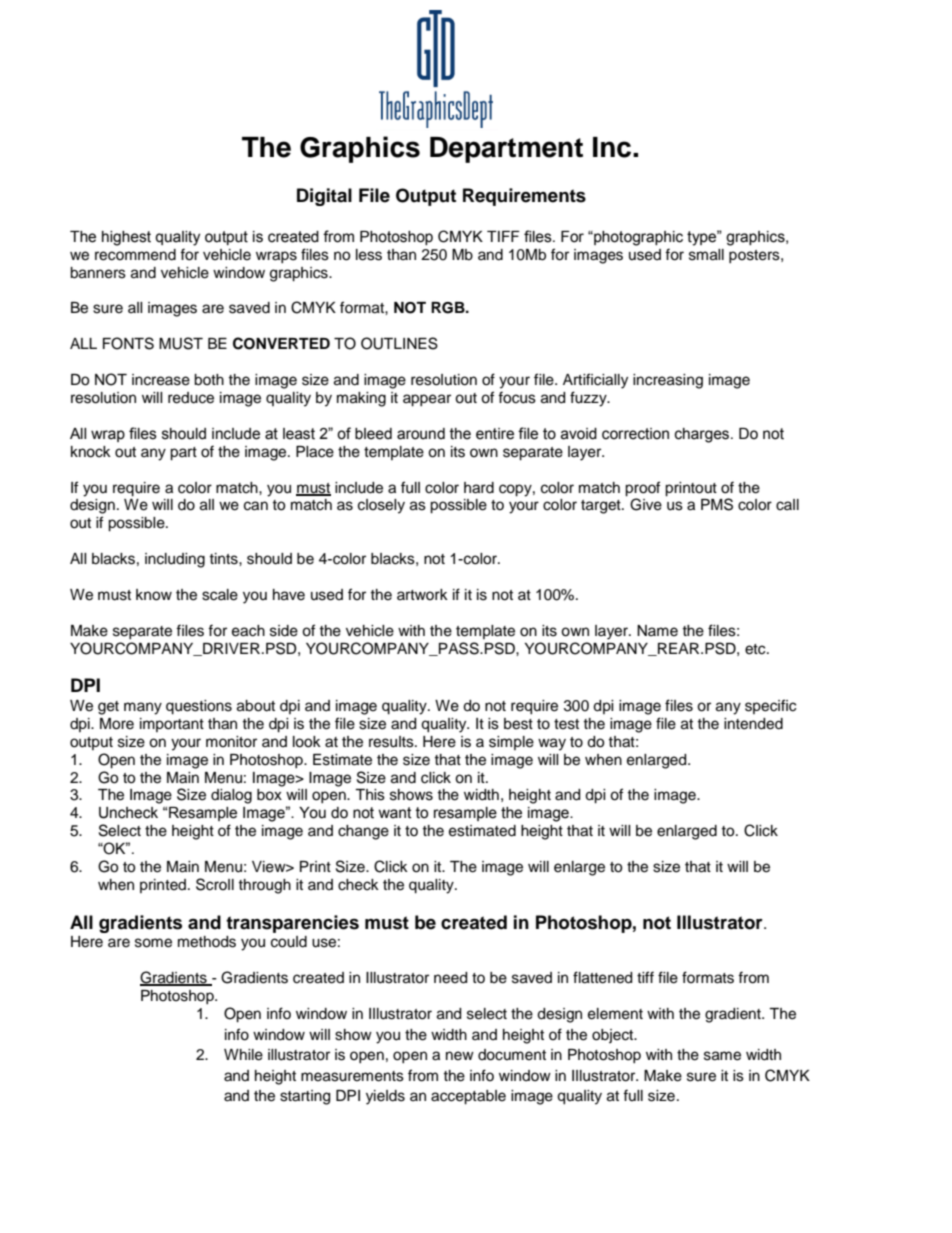 The width and height of the screenshot is (952, 1233). Describe the element at coordinates (717, 504) in the screenshot. I see `PMS` at that location.
